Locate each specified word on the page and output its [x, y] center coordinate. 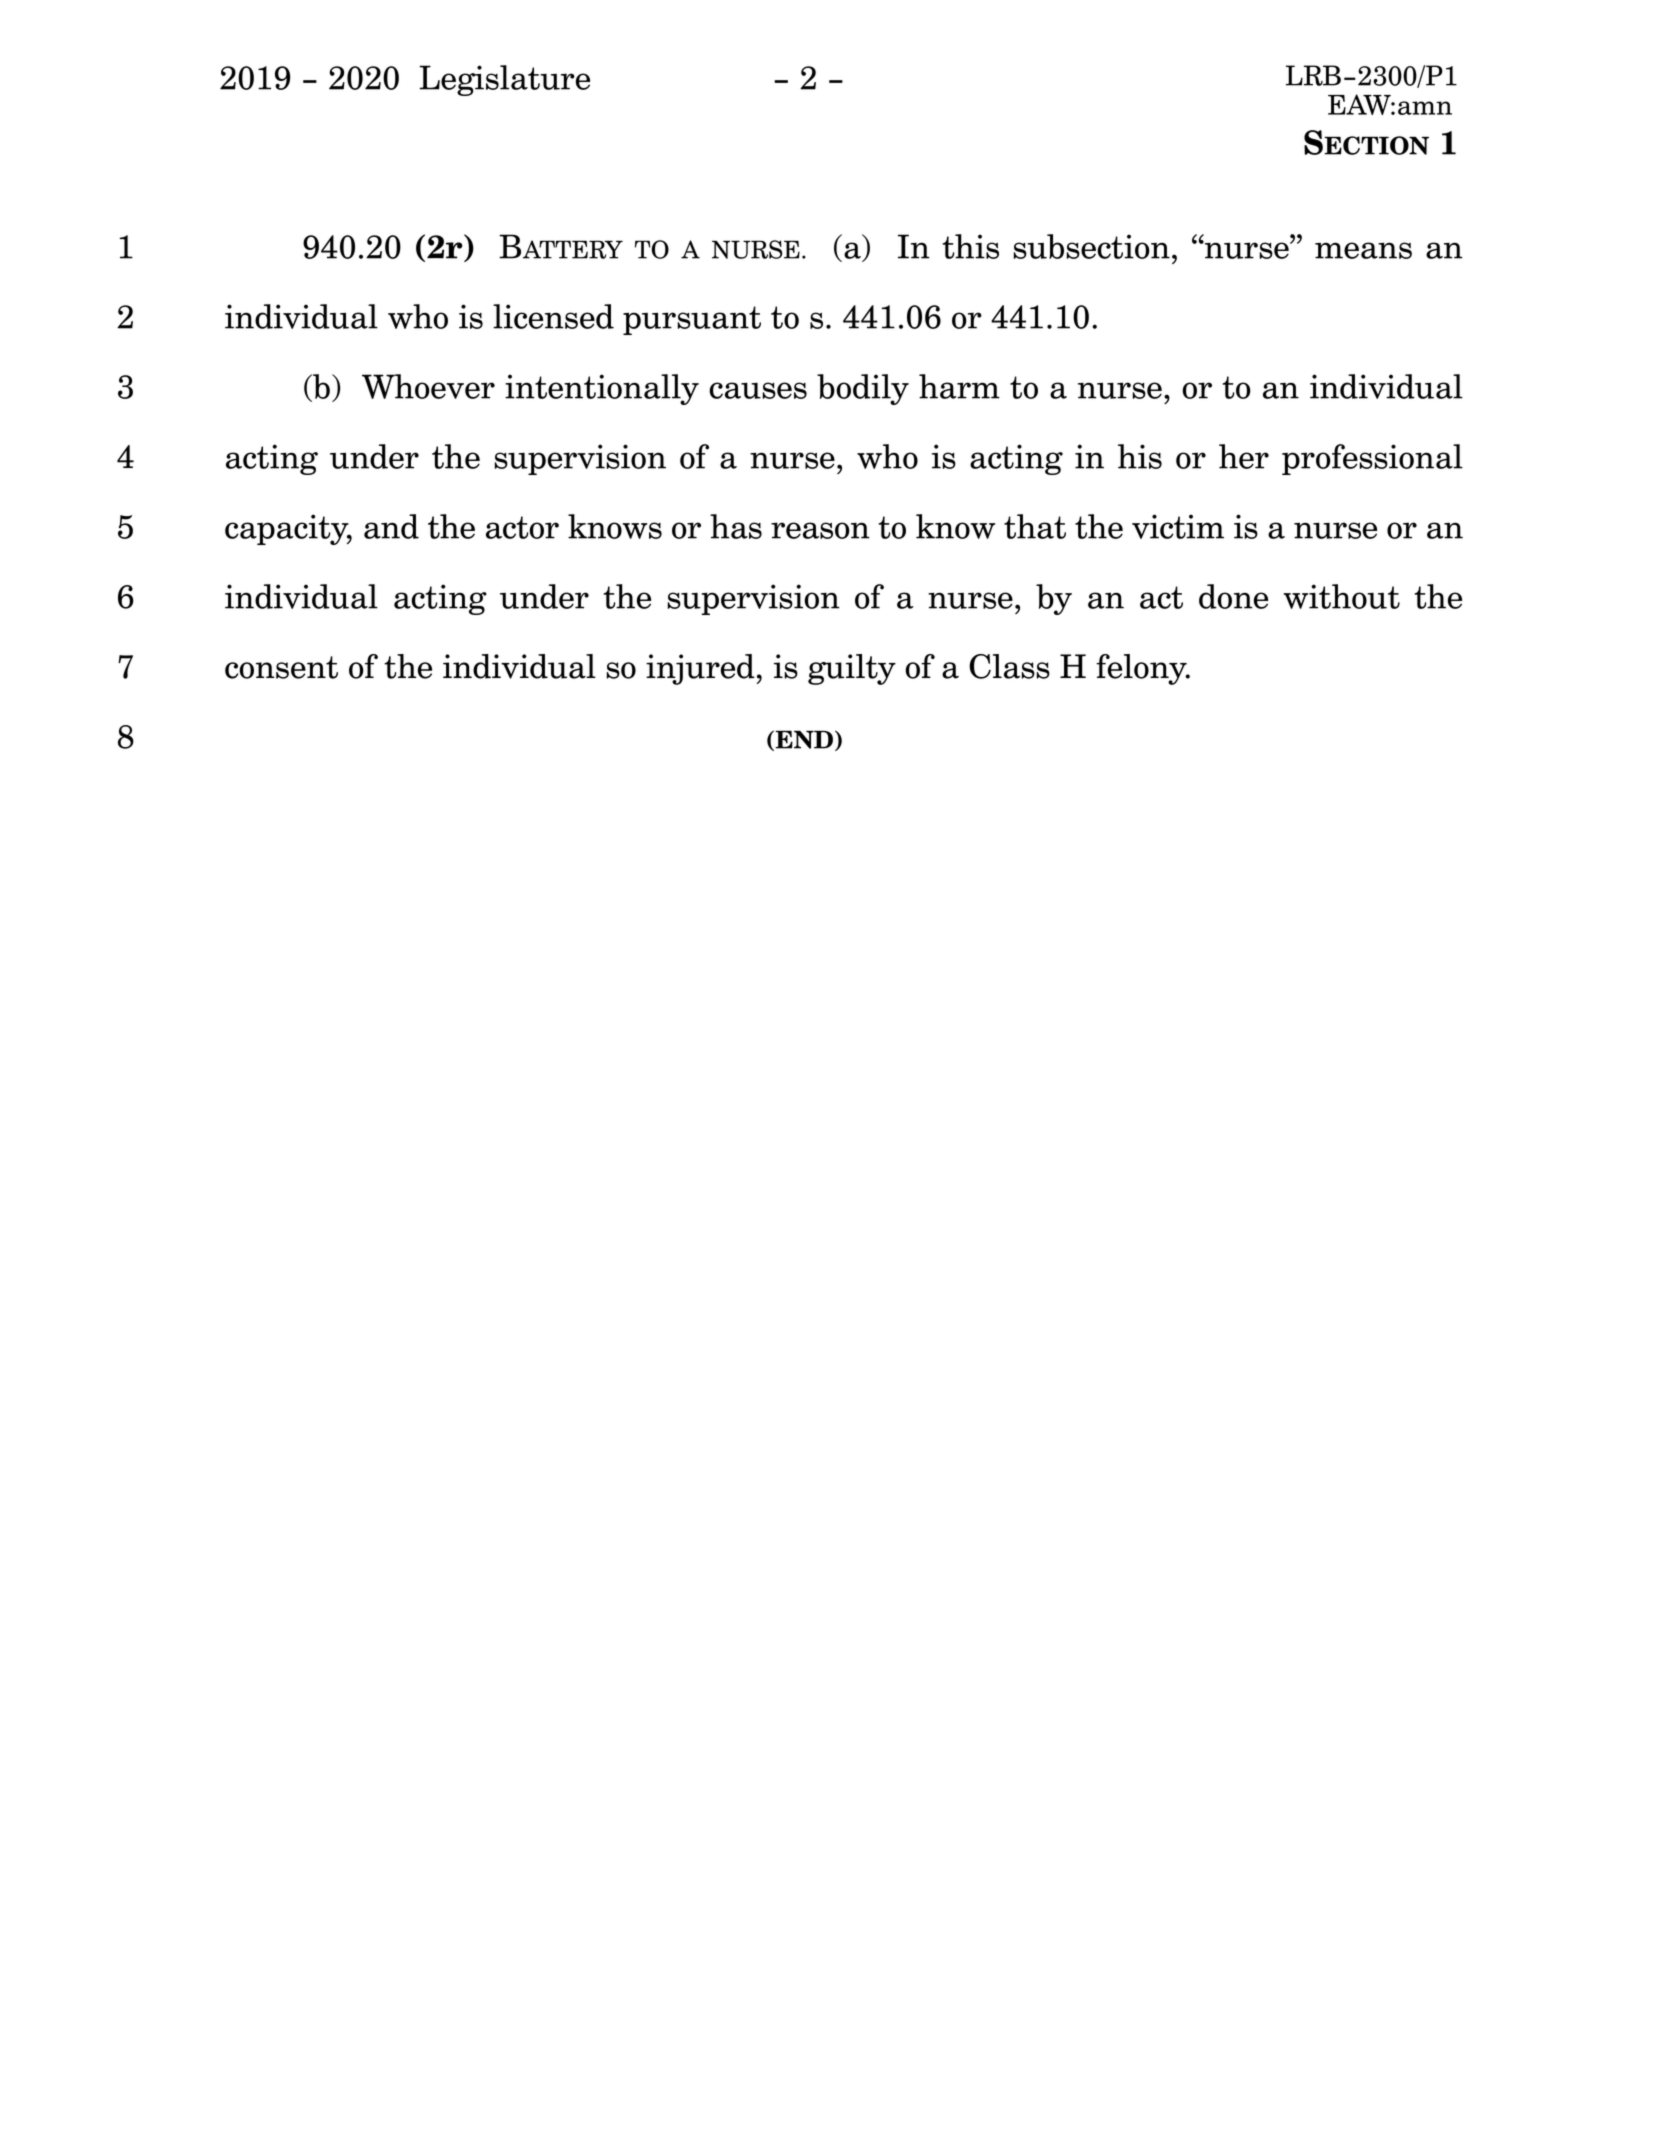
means [1363, 250]
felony [1142, 669]
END [804, 739]
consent [281, 667]
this [971, 246]
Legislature [504, 80]
